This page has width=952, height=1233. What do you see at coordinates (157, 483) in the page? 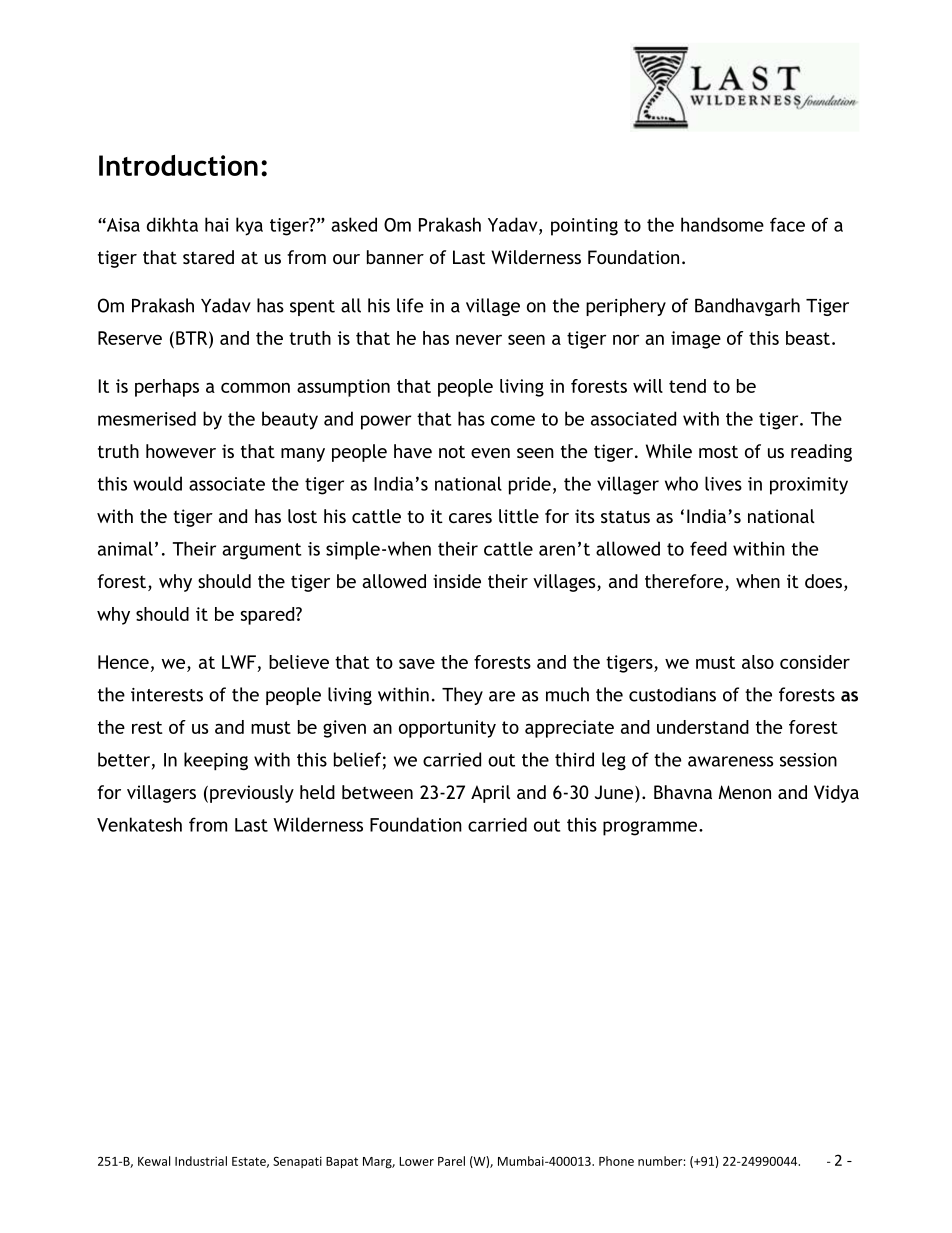
I see `would` at bounding box center [157, 483].
